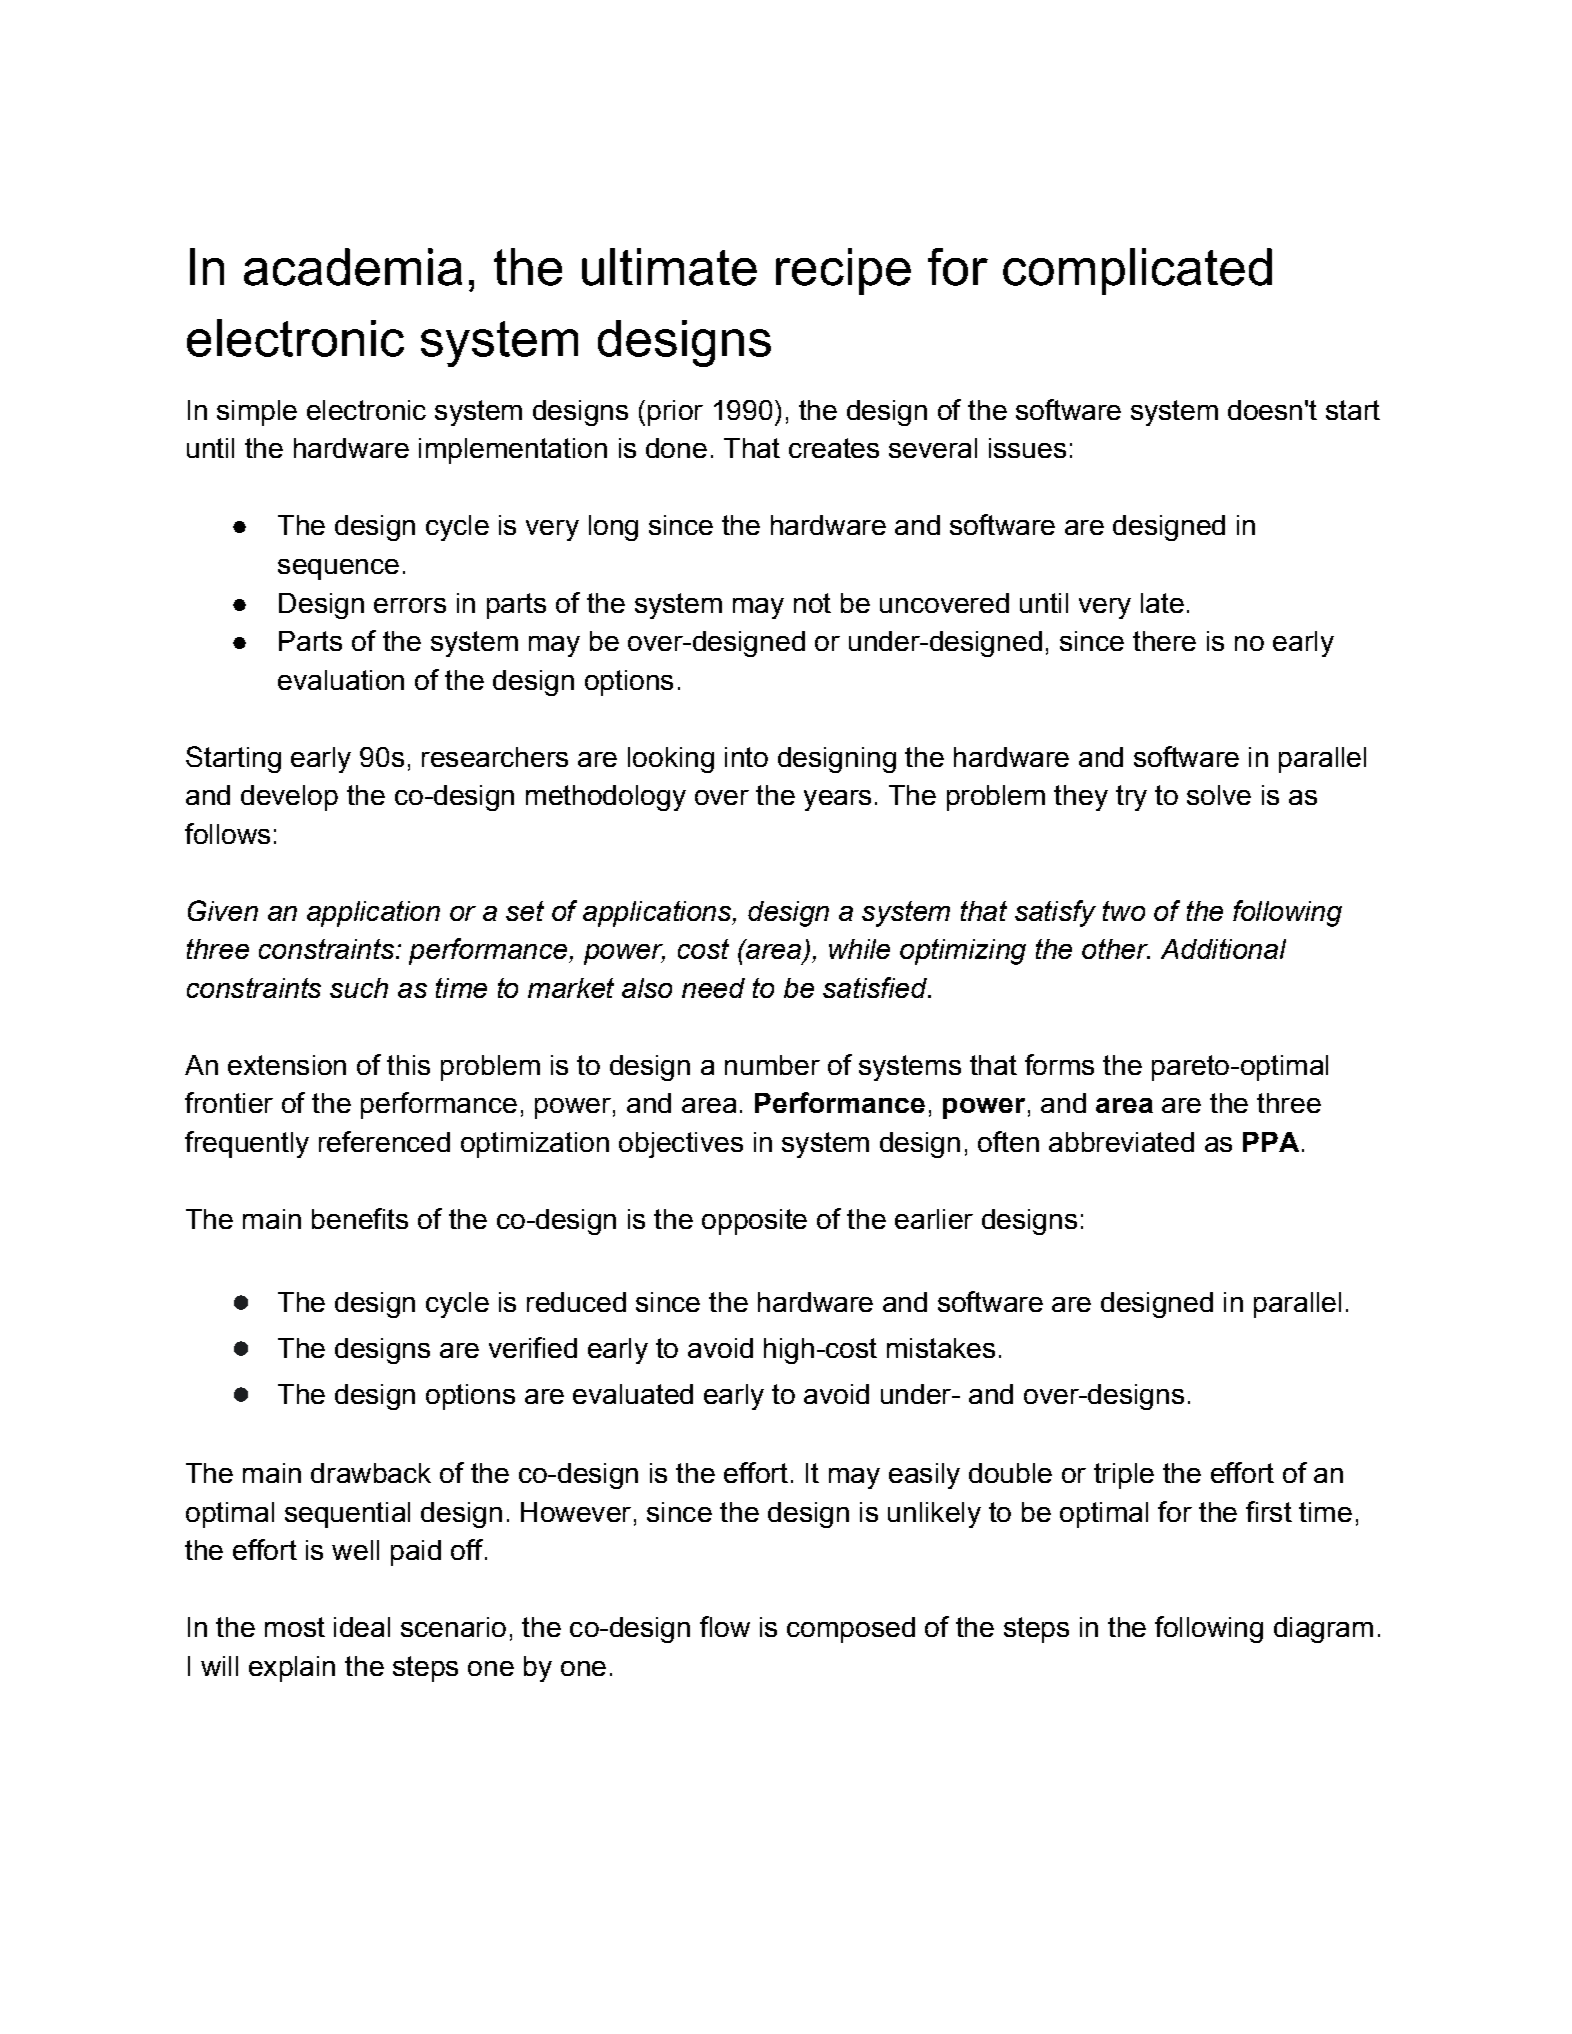 The width and height of the screenshot is (1572, 2034). What do you see at coordinates (1223, 949) in the screenshot?
I see `Additional` at bounding box center [1223, 949].
